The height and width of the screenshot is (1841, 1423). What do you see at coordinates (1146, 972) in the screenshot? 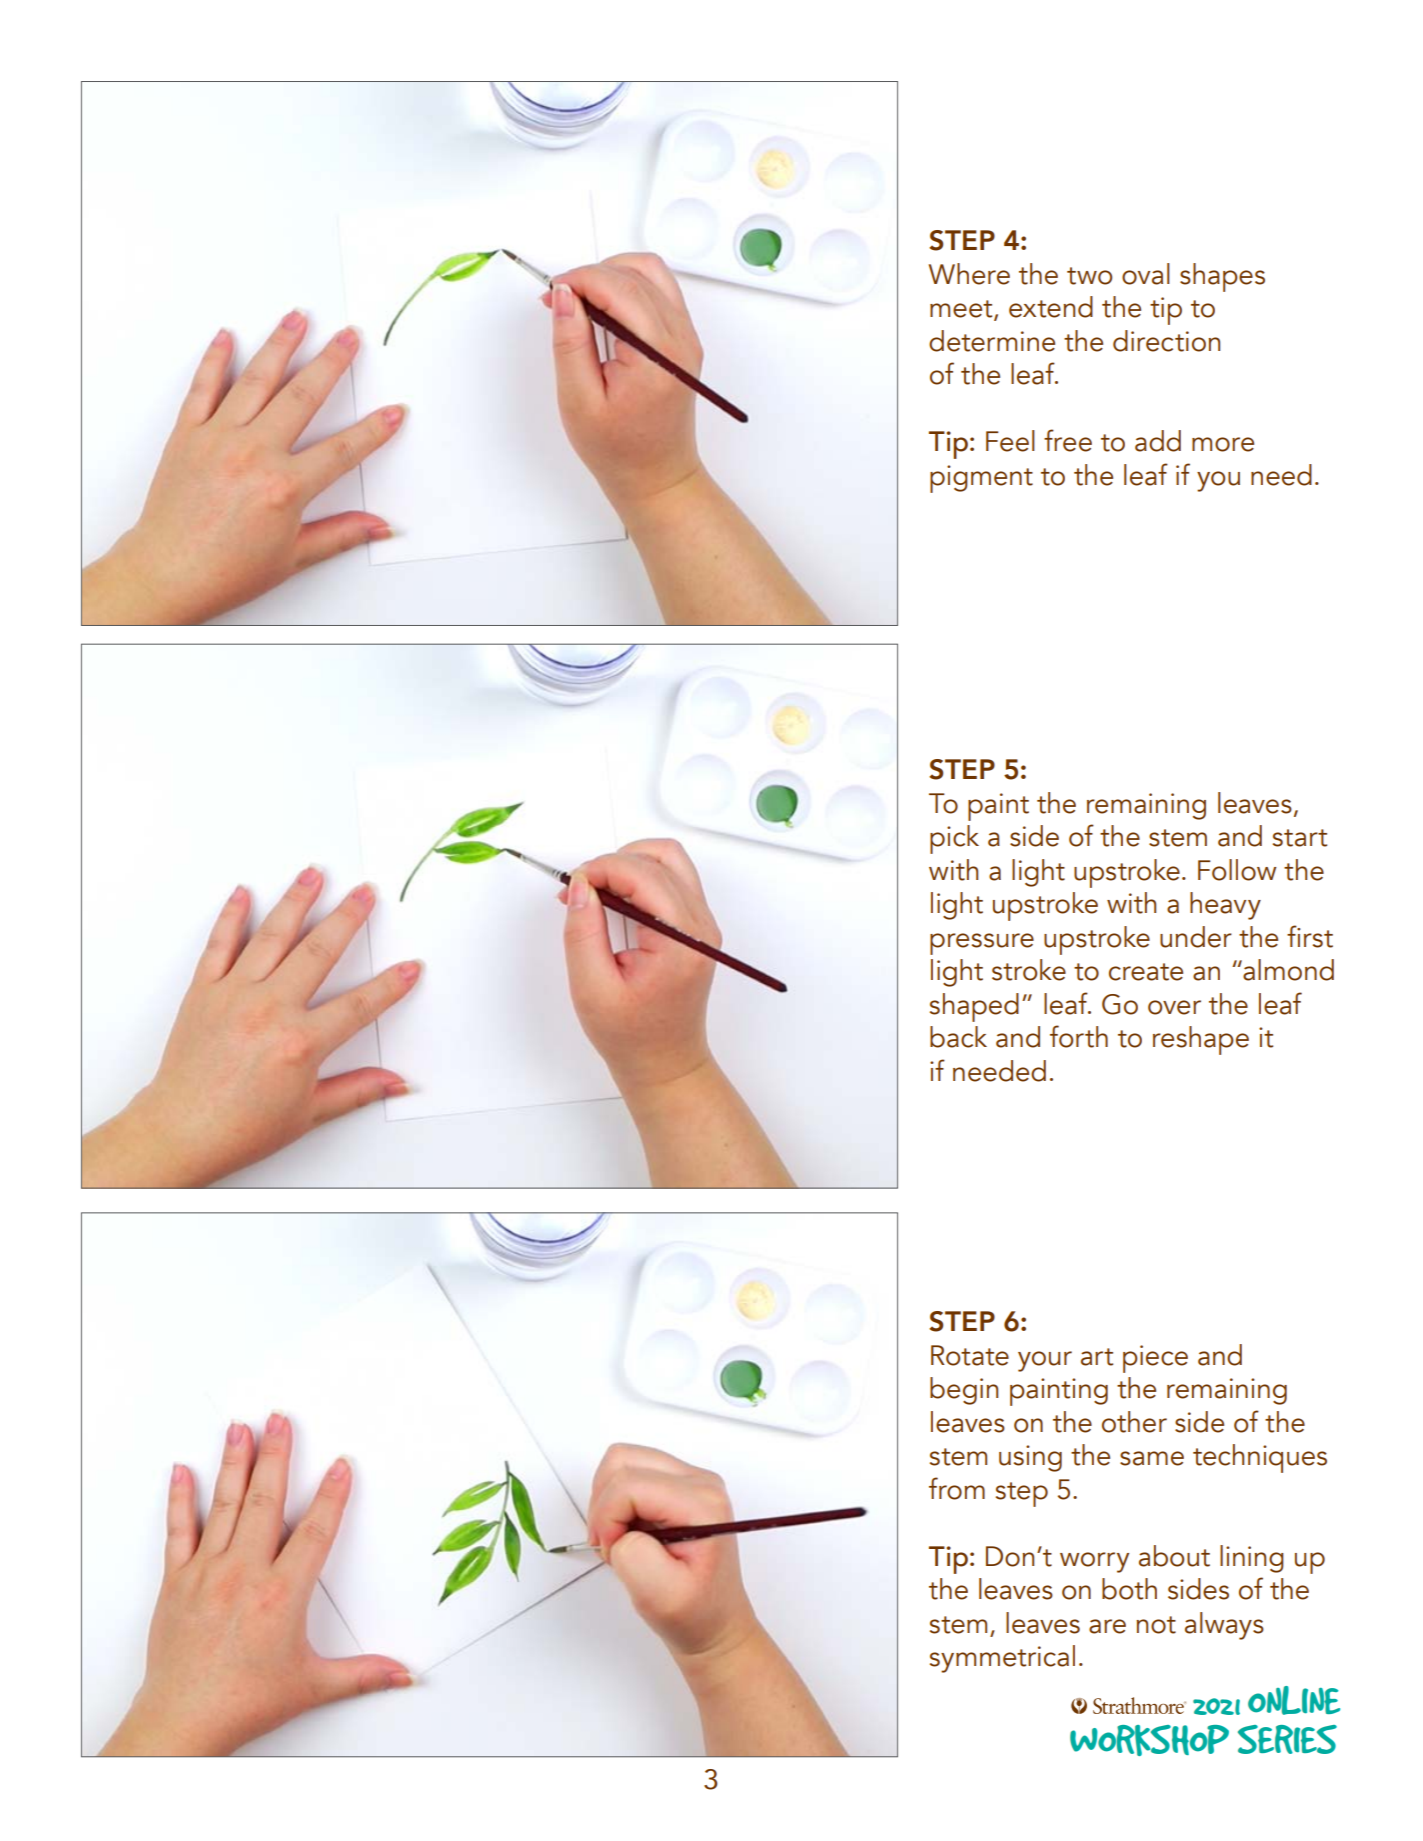
I see `create` at bounding box center [1146, 972].
